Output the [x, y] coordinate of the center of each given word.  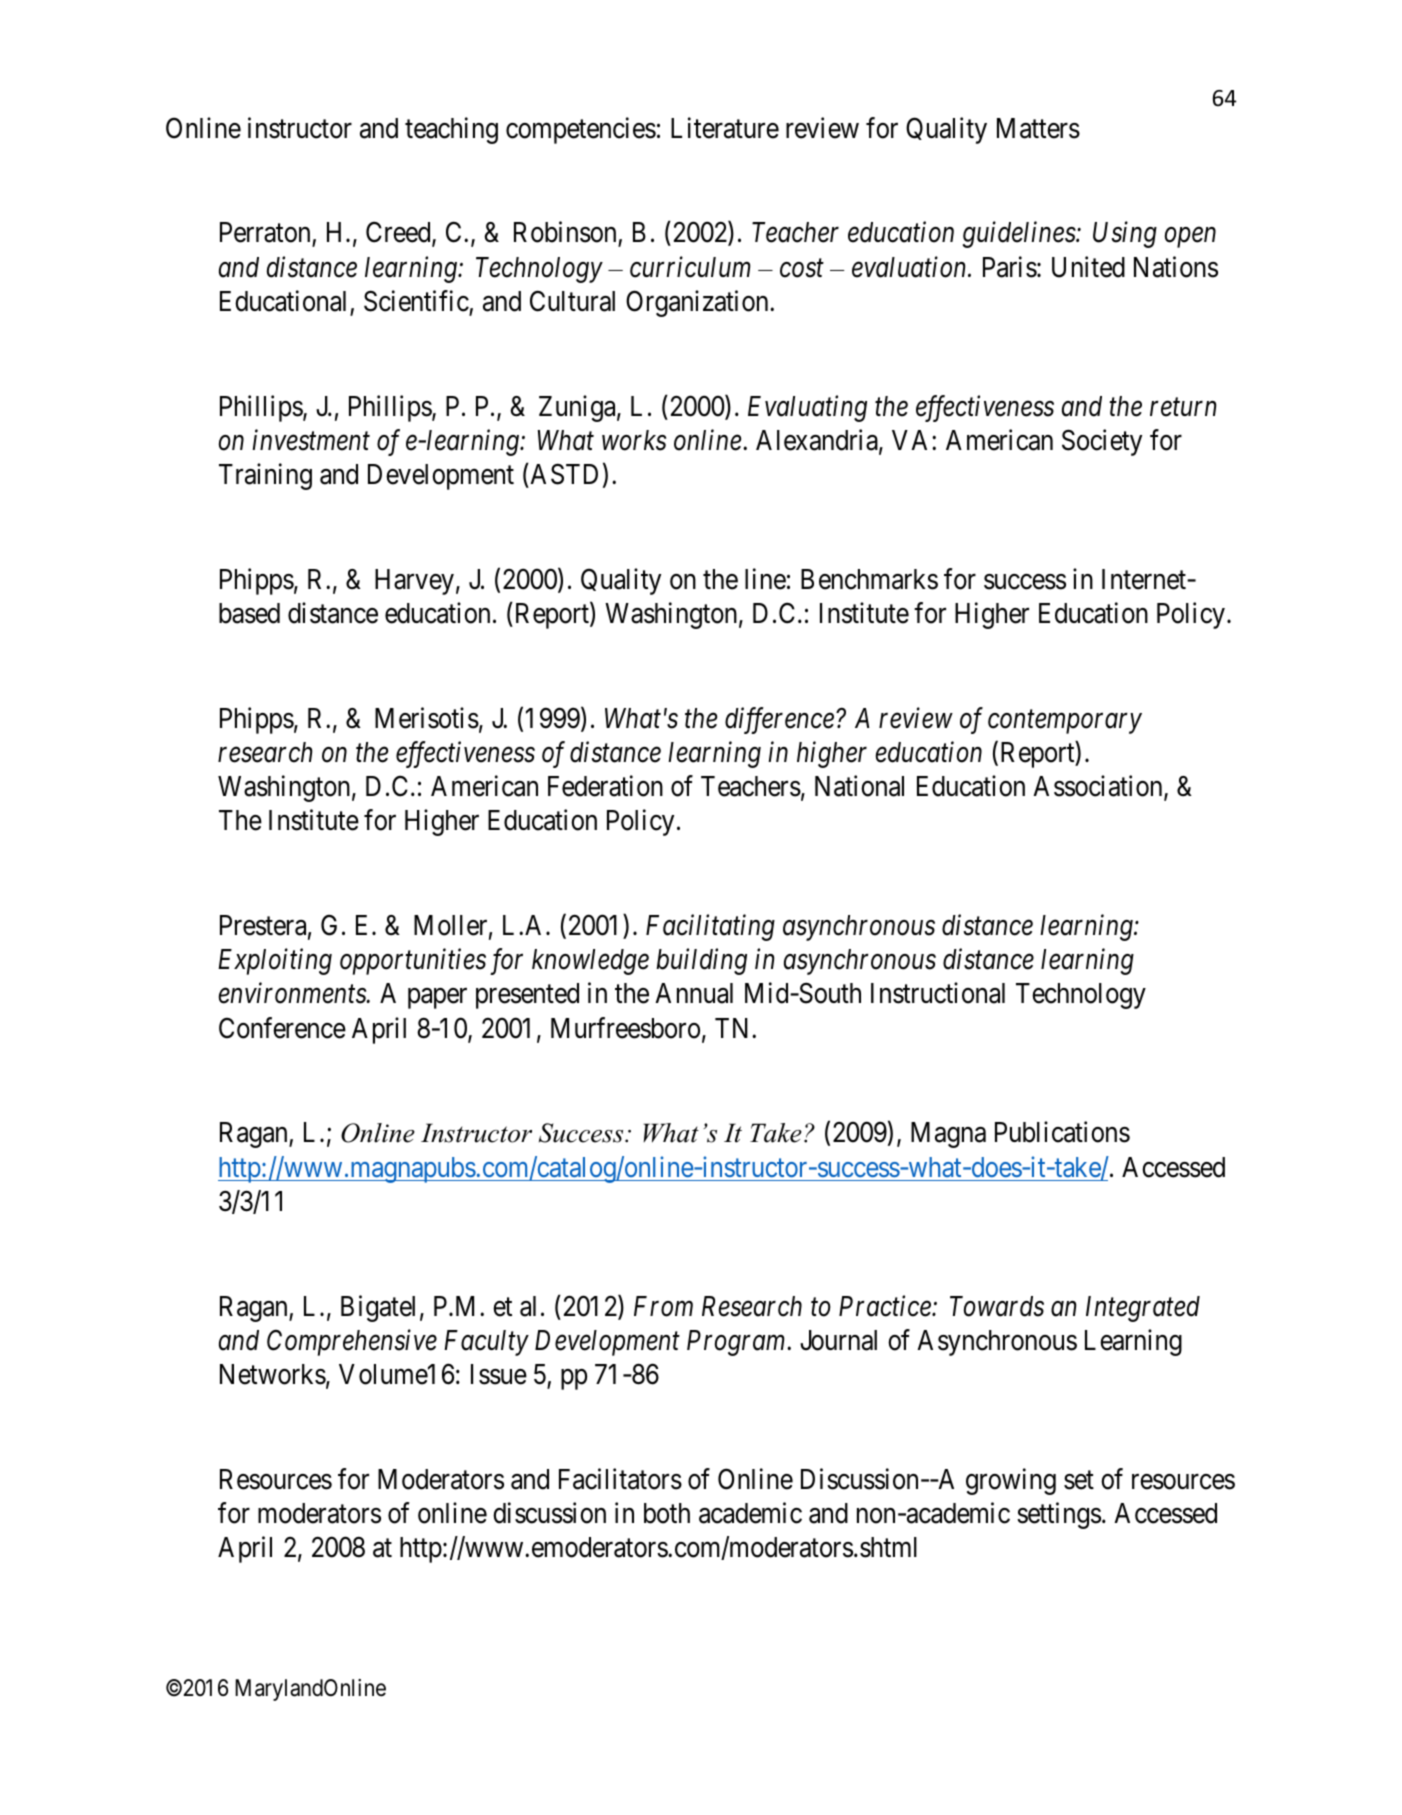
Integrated [1143, 1309]
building [701, 962]
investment [311, 440]
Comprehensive [352, 1342]
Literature [725, 128]
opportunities [413, 962]
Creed [399, 234]
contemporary [1065, 722]
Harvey [414, 582]
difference [779, 720]
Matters [1038, 128]
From [663, 1306]
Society [1102, 442]
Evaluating [807, 408]
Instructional [938, 993]
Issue [499, 1374]
